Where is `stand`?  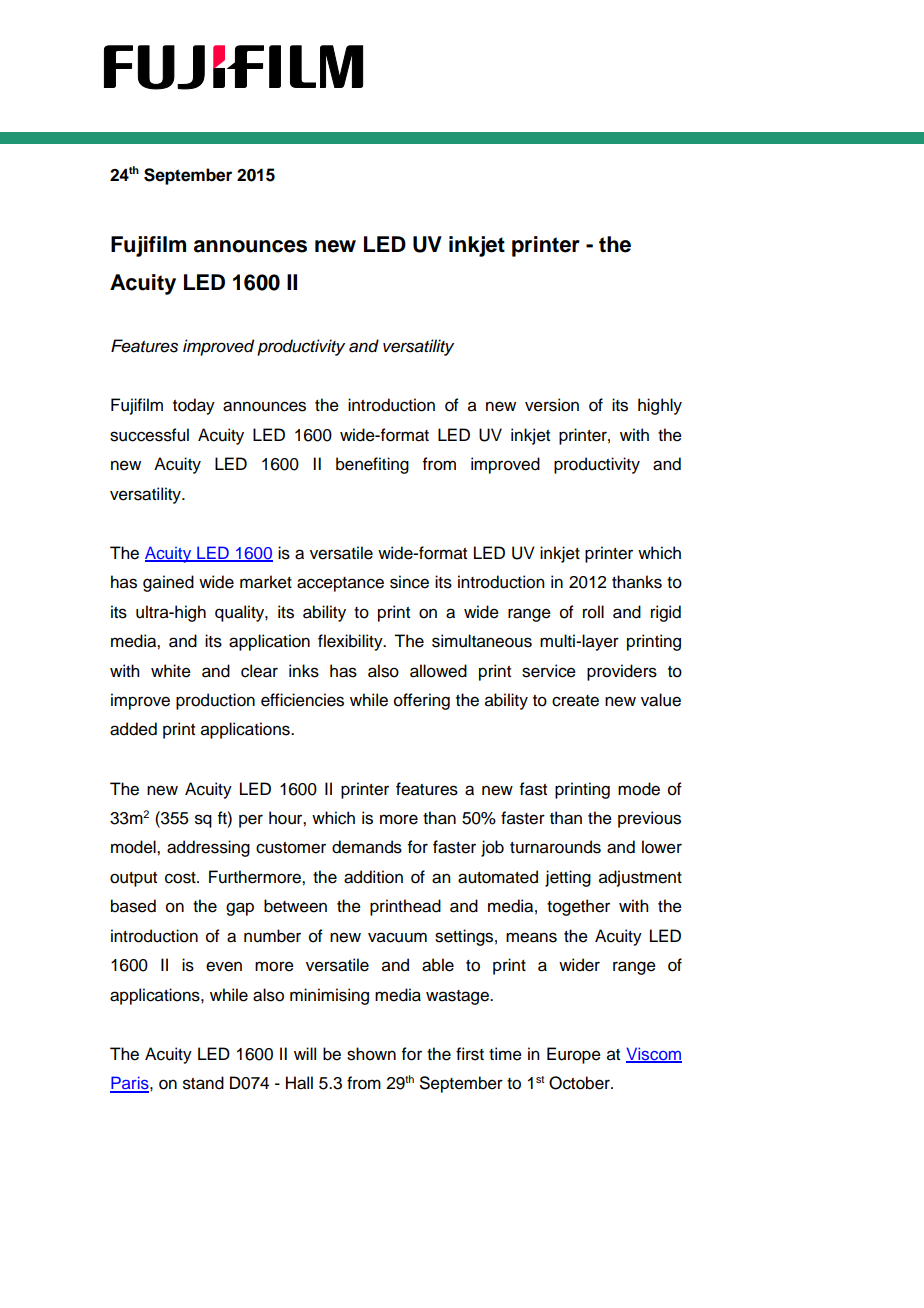 stand is located at coordinates (203, 1083).
